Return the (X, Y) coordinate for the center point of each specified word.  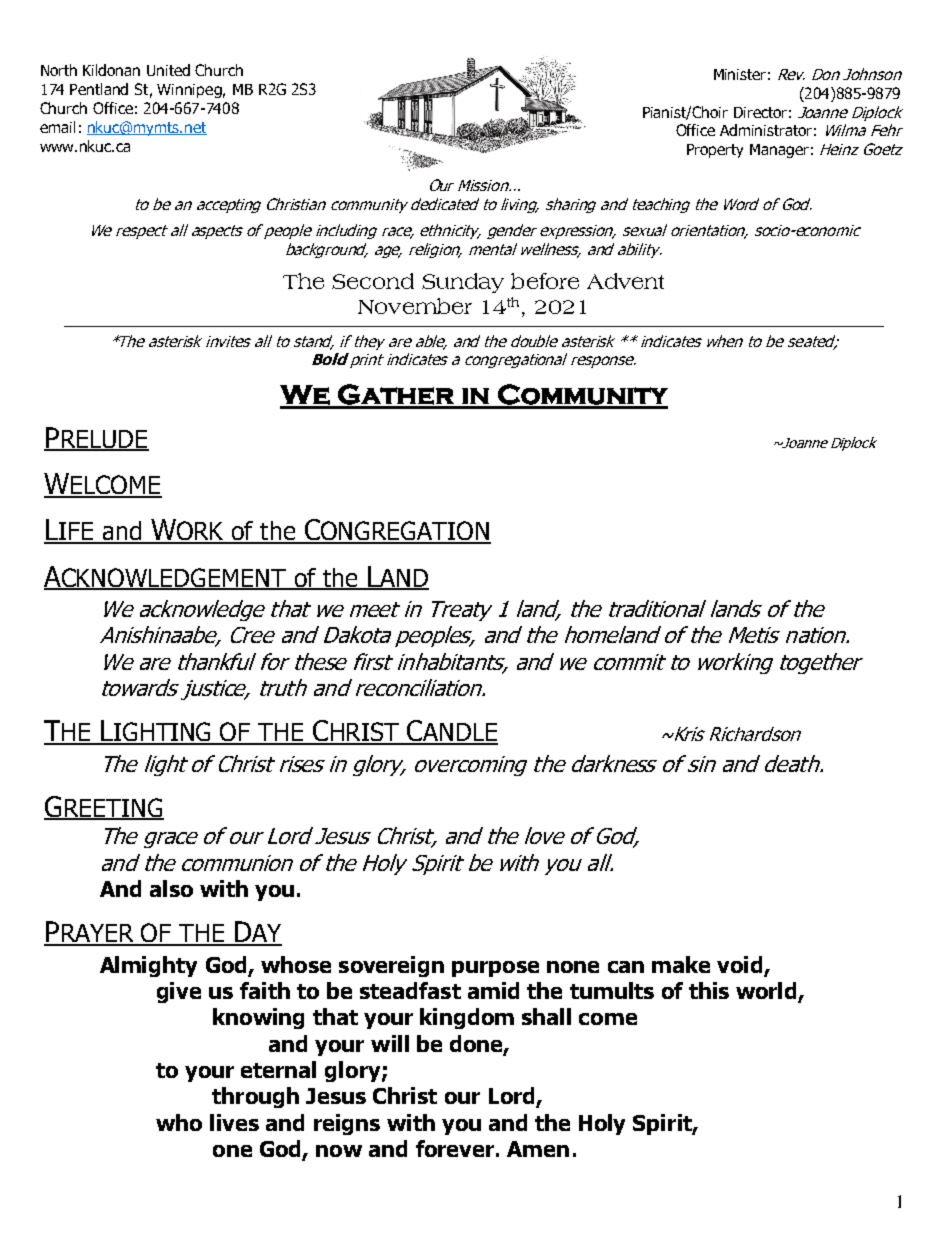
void (741, 966)
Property (715, 151)
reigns (347, 1124)
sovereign (391, 966)
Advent (625, 281)
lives (234, 1122)
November (415, 306)
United (168, 70)
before (545, 281)
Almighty (148, 966)
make (681, 964)
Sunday (463, 283)
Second (373, 281)
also (171, 888)
